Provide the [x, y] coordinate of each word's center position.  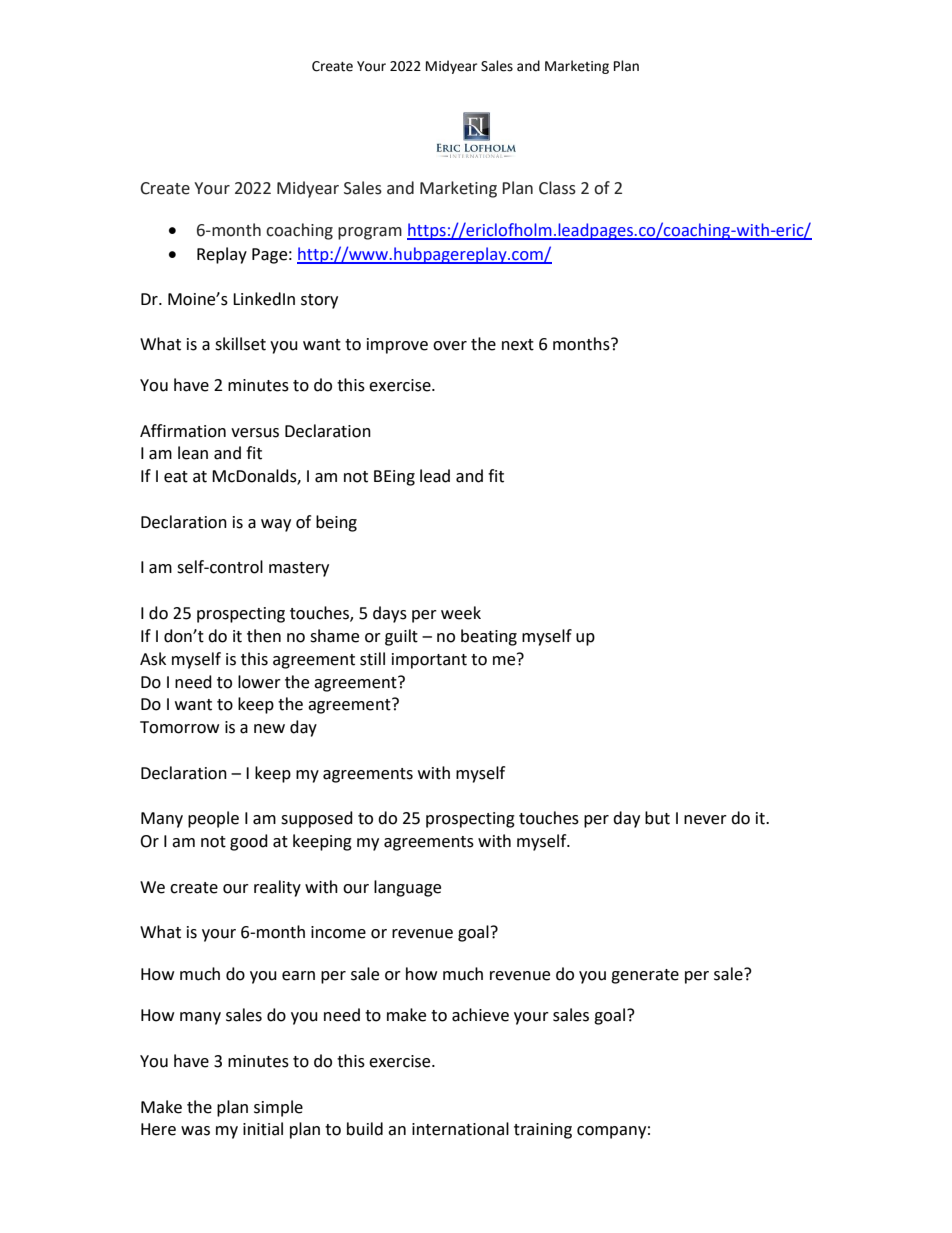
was [195, 1131]
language [407, 888]
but [657, 818]
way [276, 525]
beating [489, 637]
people [213, 819]
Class [557, 188]
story [319, 301]
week [461, 613]
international [460, 1129]
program [370, 233]
